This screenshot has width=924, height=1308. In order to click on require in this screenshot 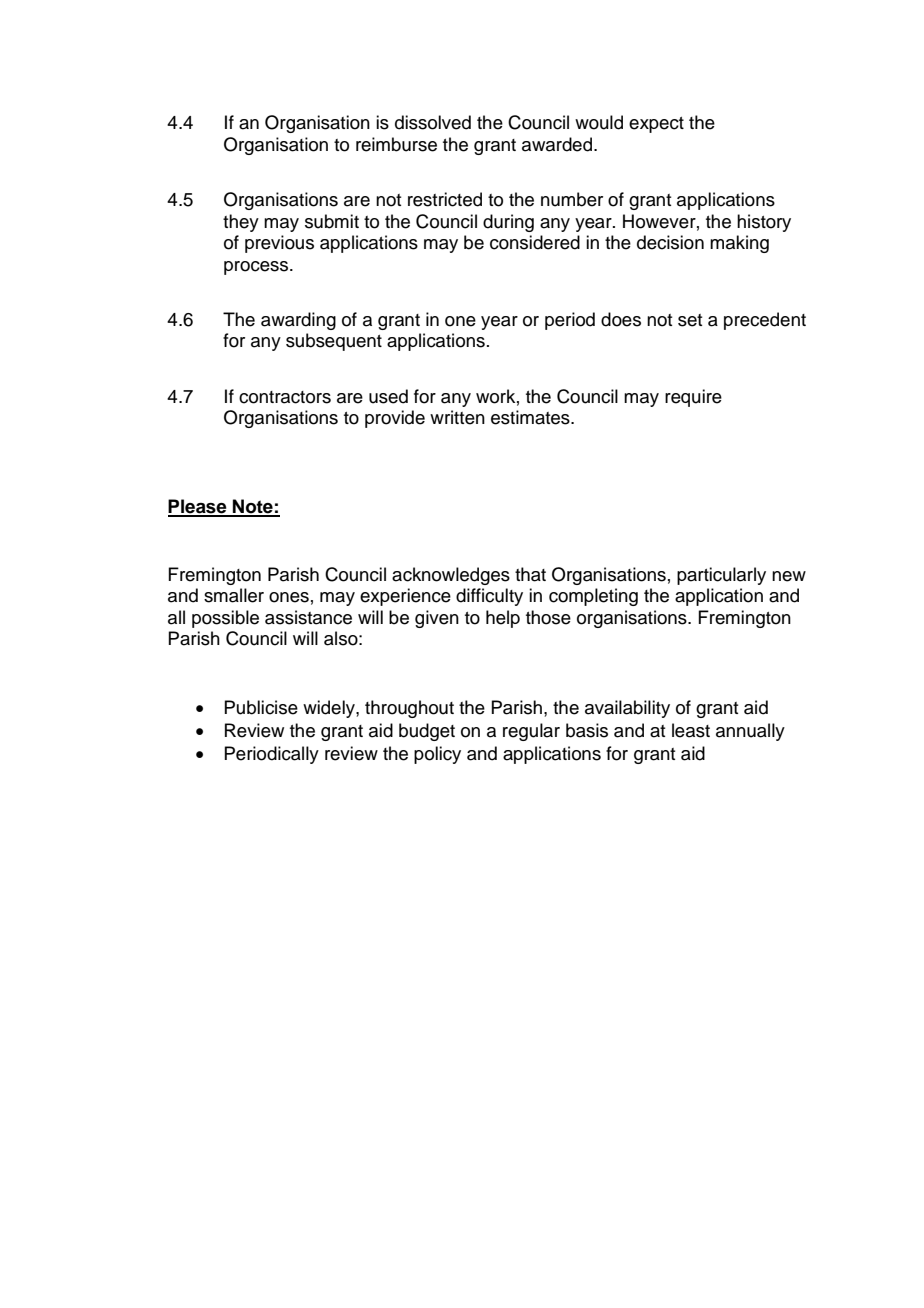, I will do `click(693, 398)`.
